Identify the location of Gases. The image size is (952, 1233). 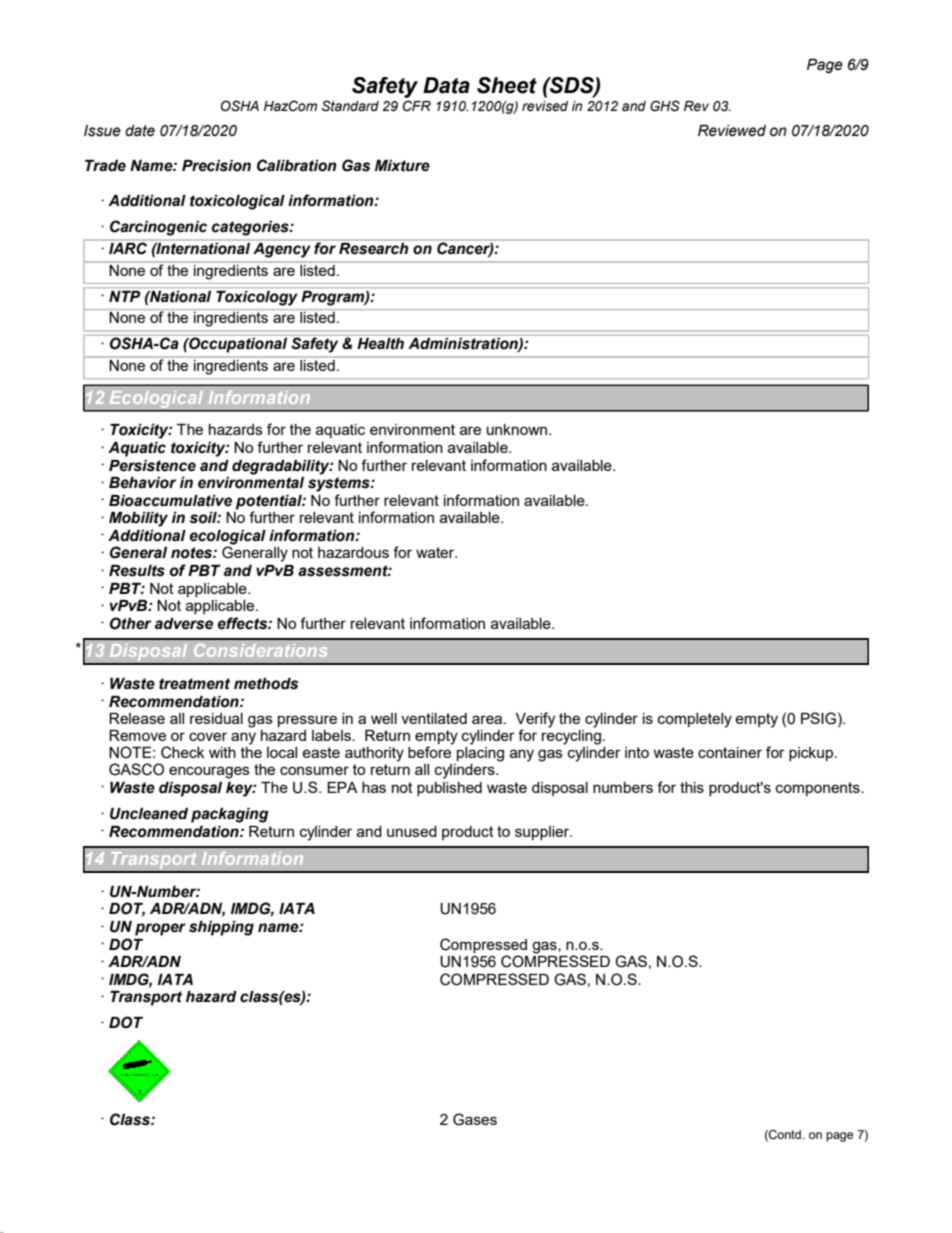
(475, 1119).
